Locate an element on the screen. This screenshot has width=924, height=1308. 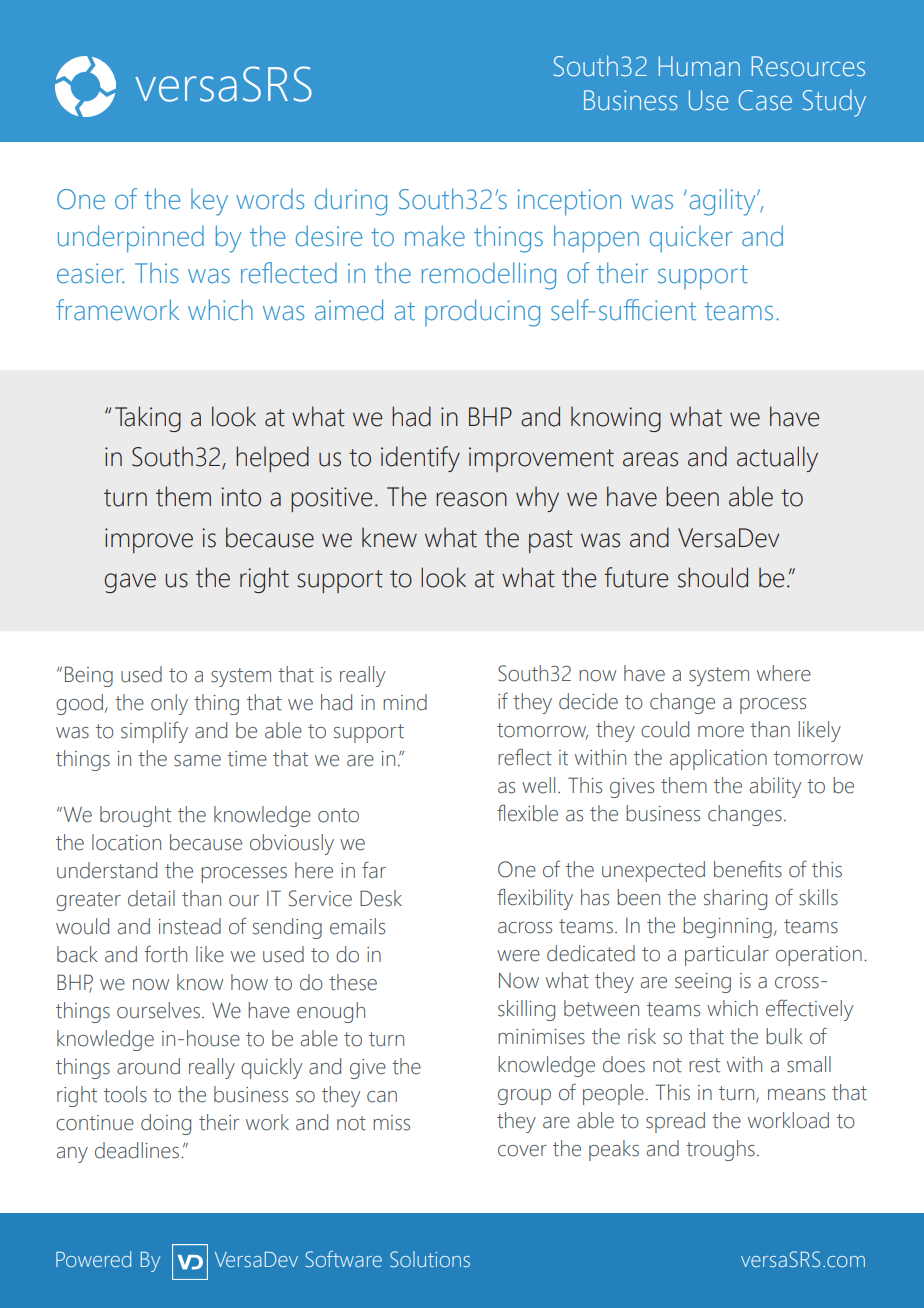
deadlines is located at coordinates (138, 1150).
